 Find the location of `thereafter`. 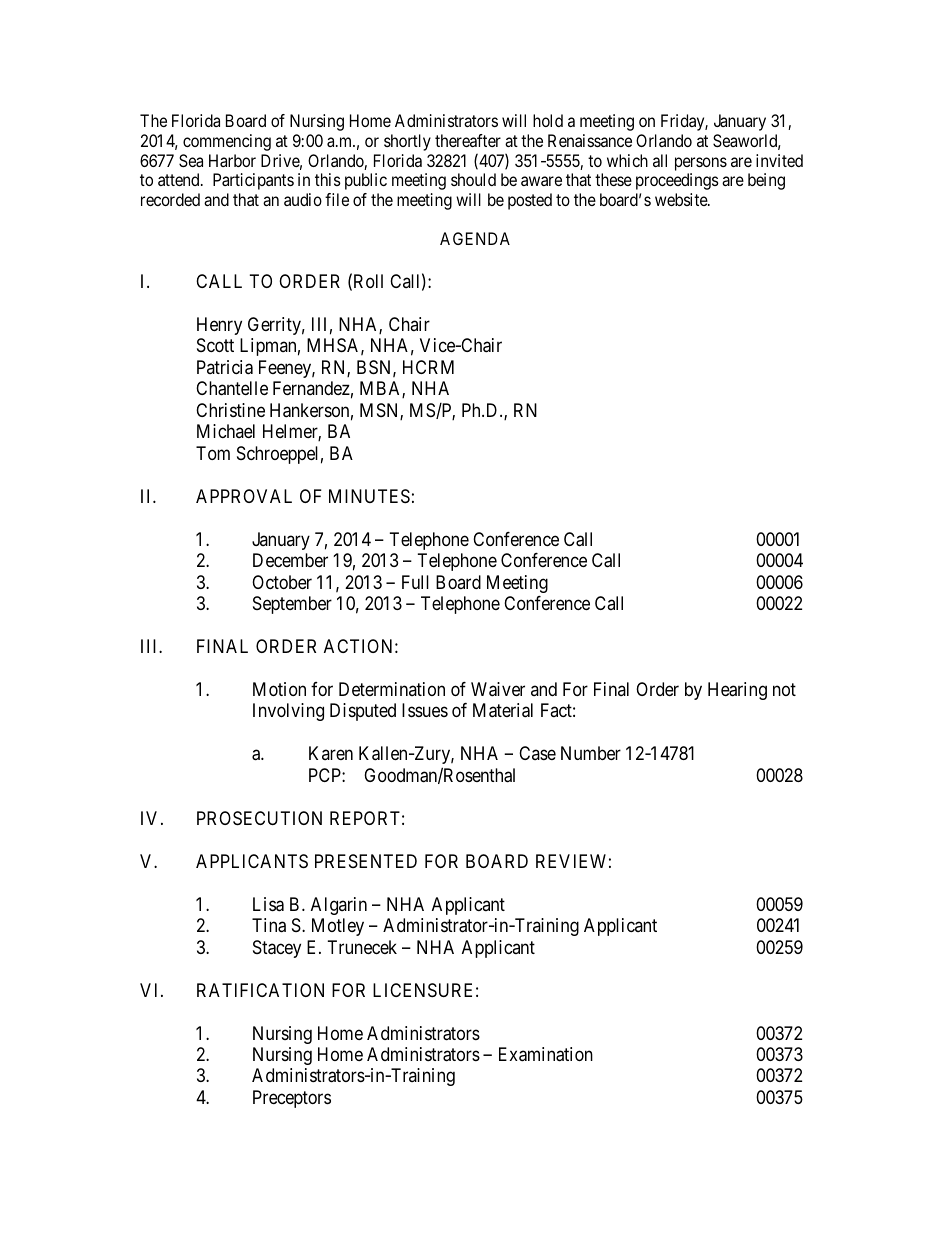

thereafter is located at coordinates (468, 140).
